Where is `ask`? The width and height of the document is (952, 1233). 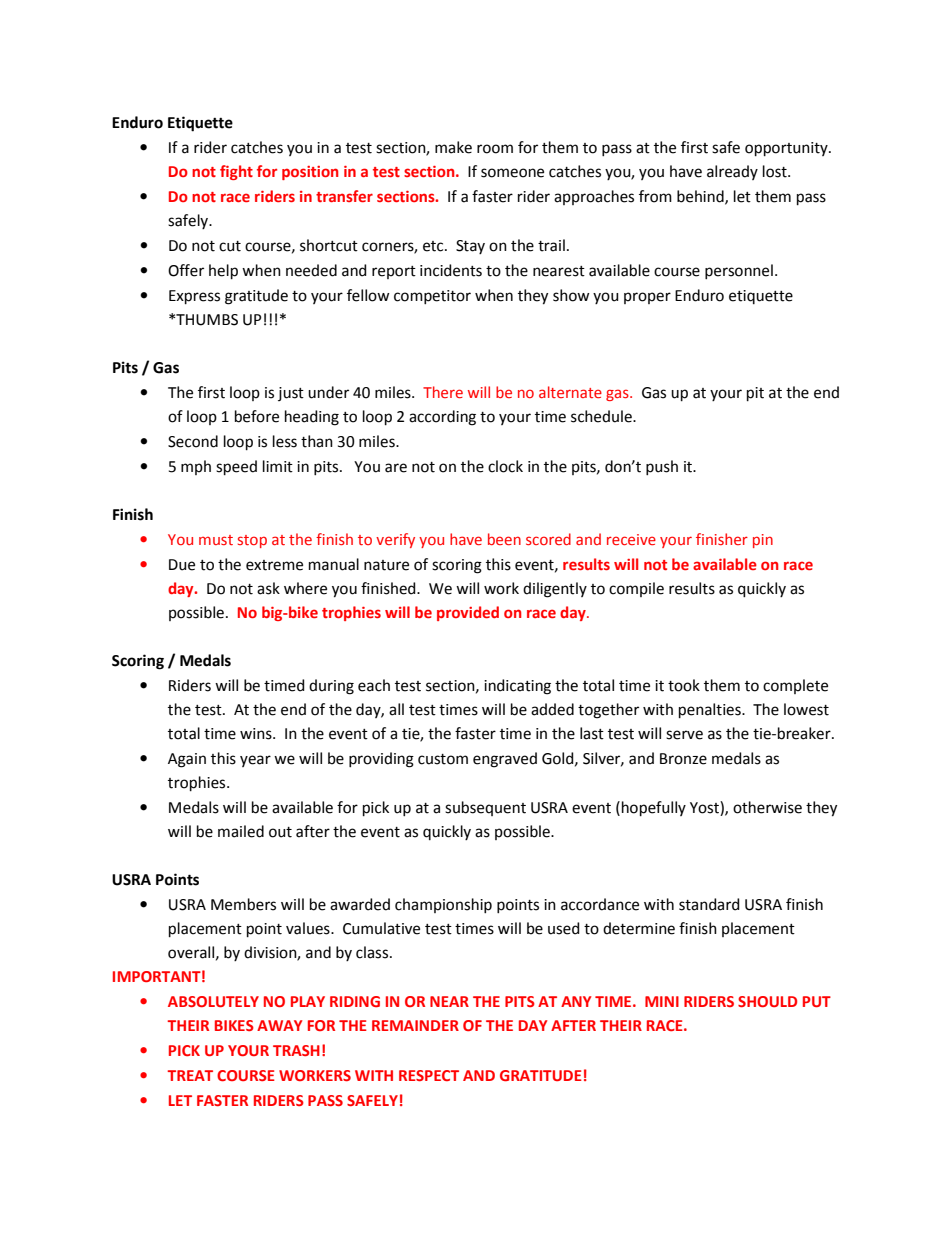
ask is located at coordinates (268, 588).
